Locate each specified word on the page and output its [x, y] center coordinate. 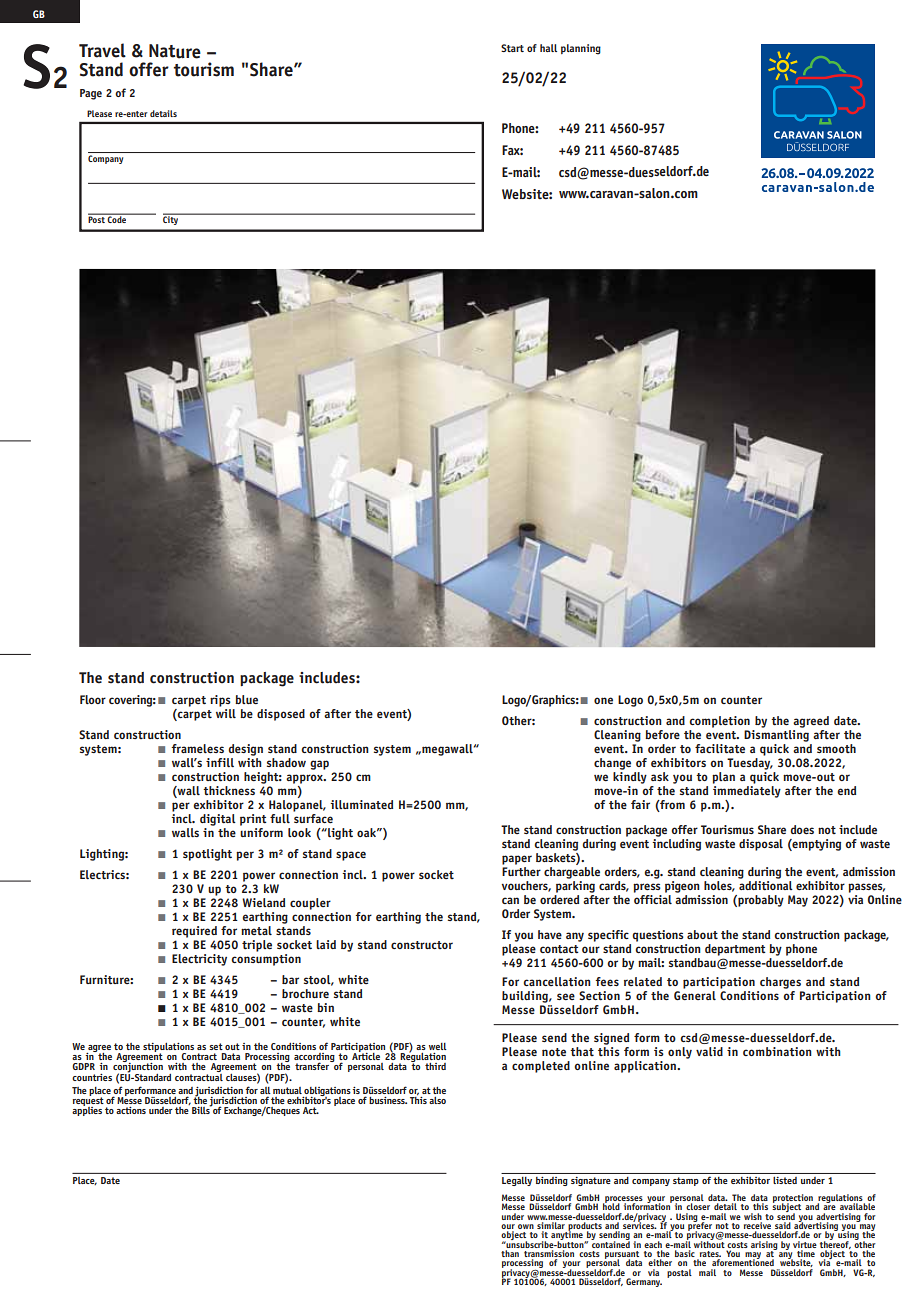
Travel [102, 50]
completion [719, 722]
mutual [287, 1090]
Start [512, 48]
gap [319, 765]
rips [220, 701]
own [526, 1226]
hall [548, 48]
